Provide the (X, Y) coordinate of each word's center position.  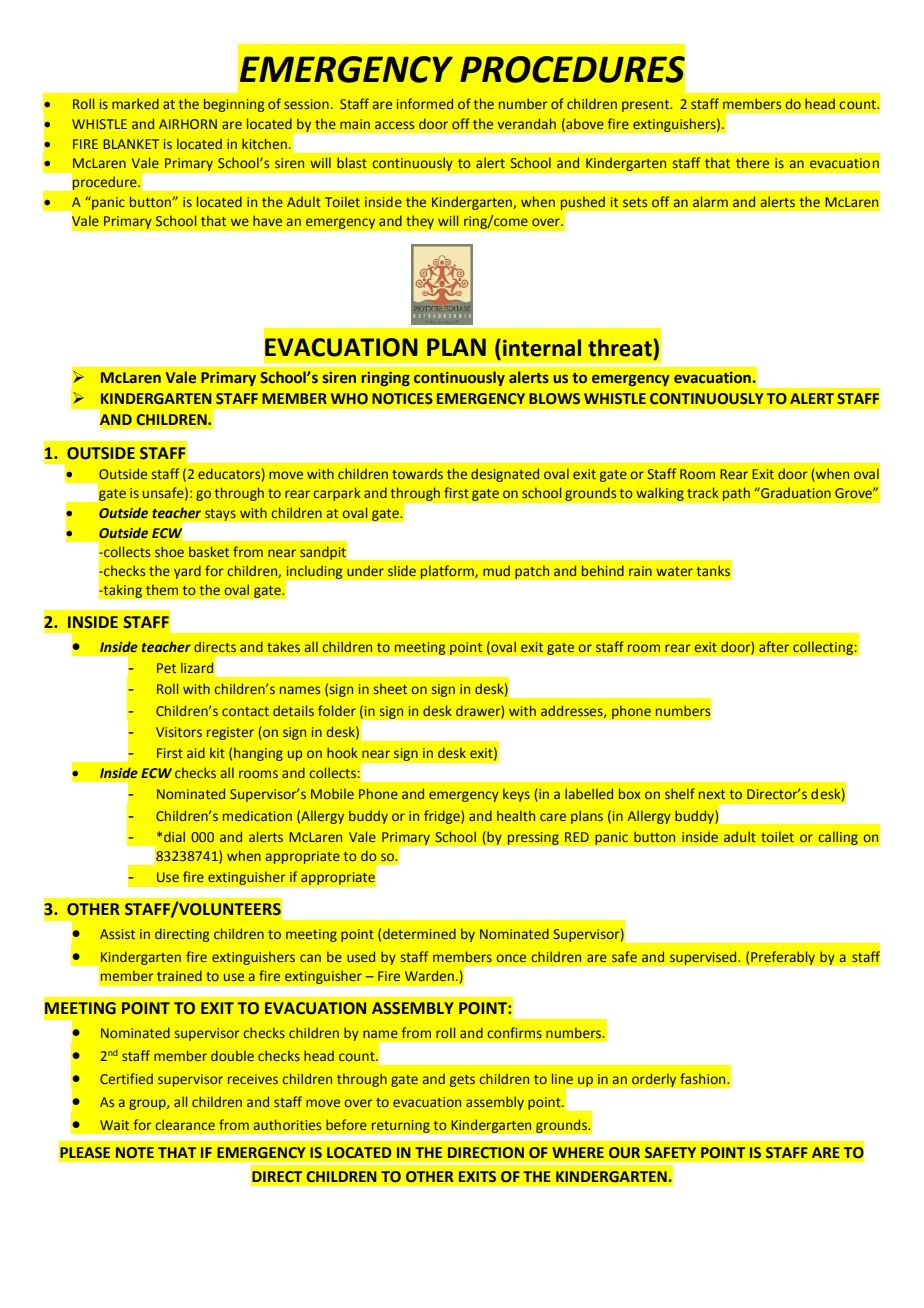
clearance (185, 1124)
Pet (166, 668)
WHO (349, 398)
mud (496, 570)
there (752, 162)
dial (174, 836)
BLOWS (554, 398)
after (774, 646)
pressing (533, 838)
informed (425, 103)
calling (838, 838)
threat (620, 348)
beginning (234, 105)
